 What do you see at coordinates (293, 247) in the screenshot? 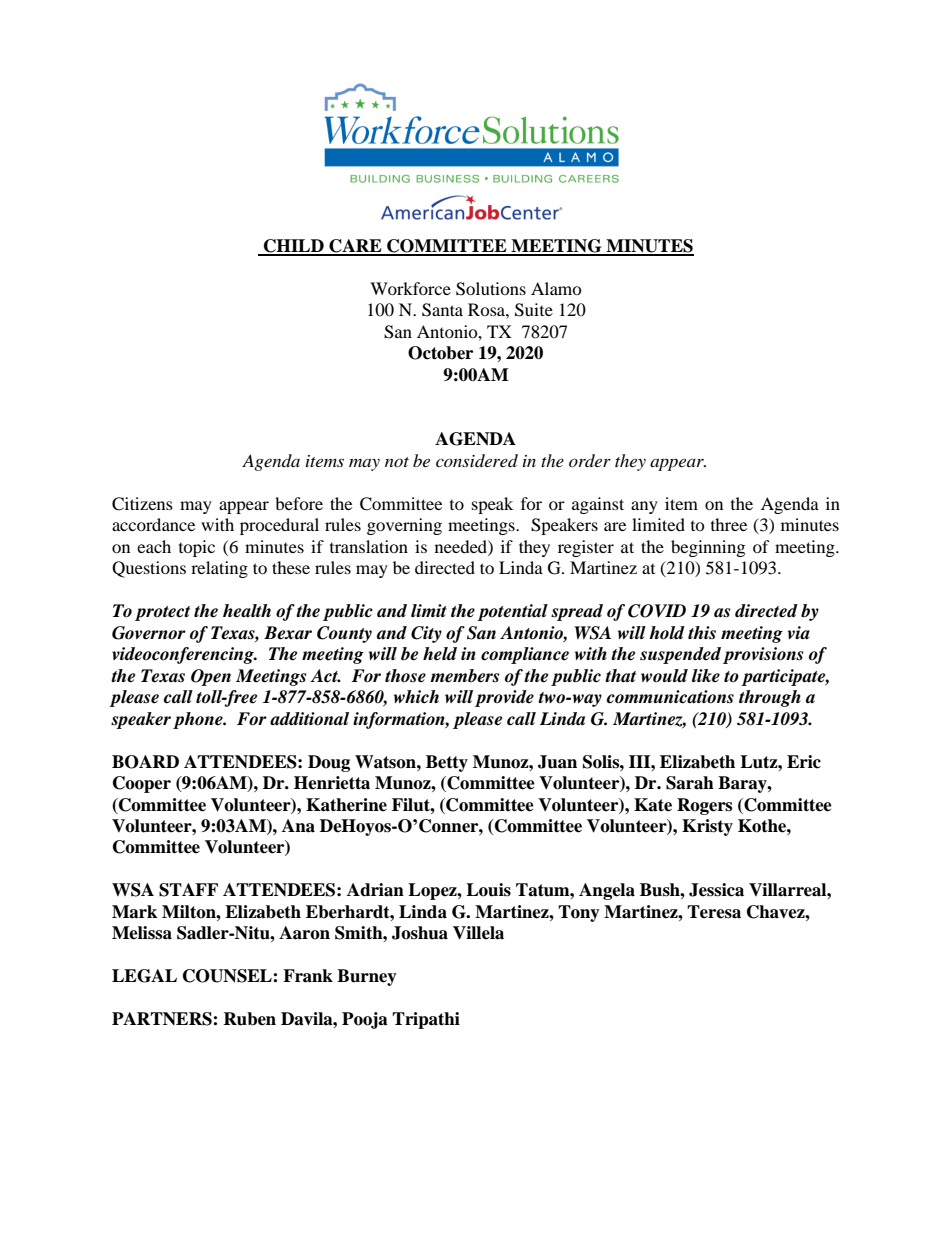
I see `CHILD` at bounding box center [293, 247].
